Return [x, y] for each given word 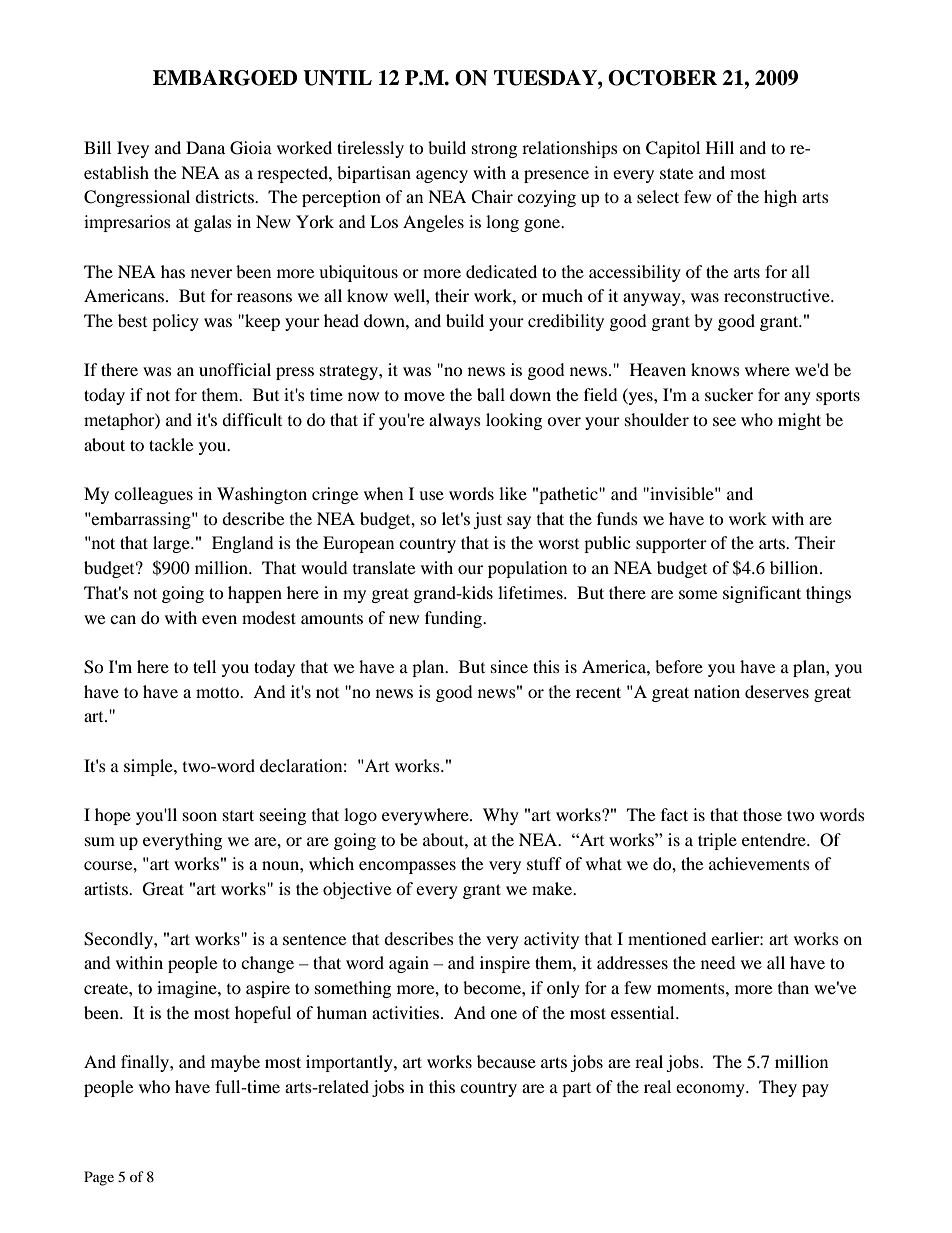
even [219, 619]
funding [455, 619]
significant [762, 594]
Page [99, 1178]
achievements [759, 863]
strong [494, 151]
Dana [205, 147]
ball [491, 394]
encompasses [407, 867]
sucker [729, 394]
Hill [720, 147]
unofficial [235, 369]
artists [107, 888]
